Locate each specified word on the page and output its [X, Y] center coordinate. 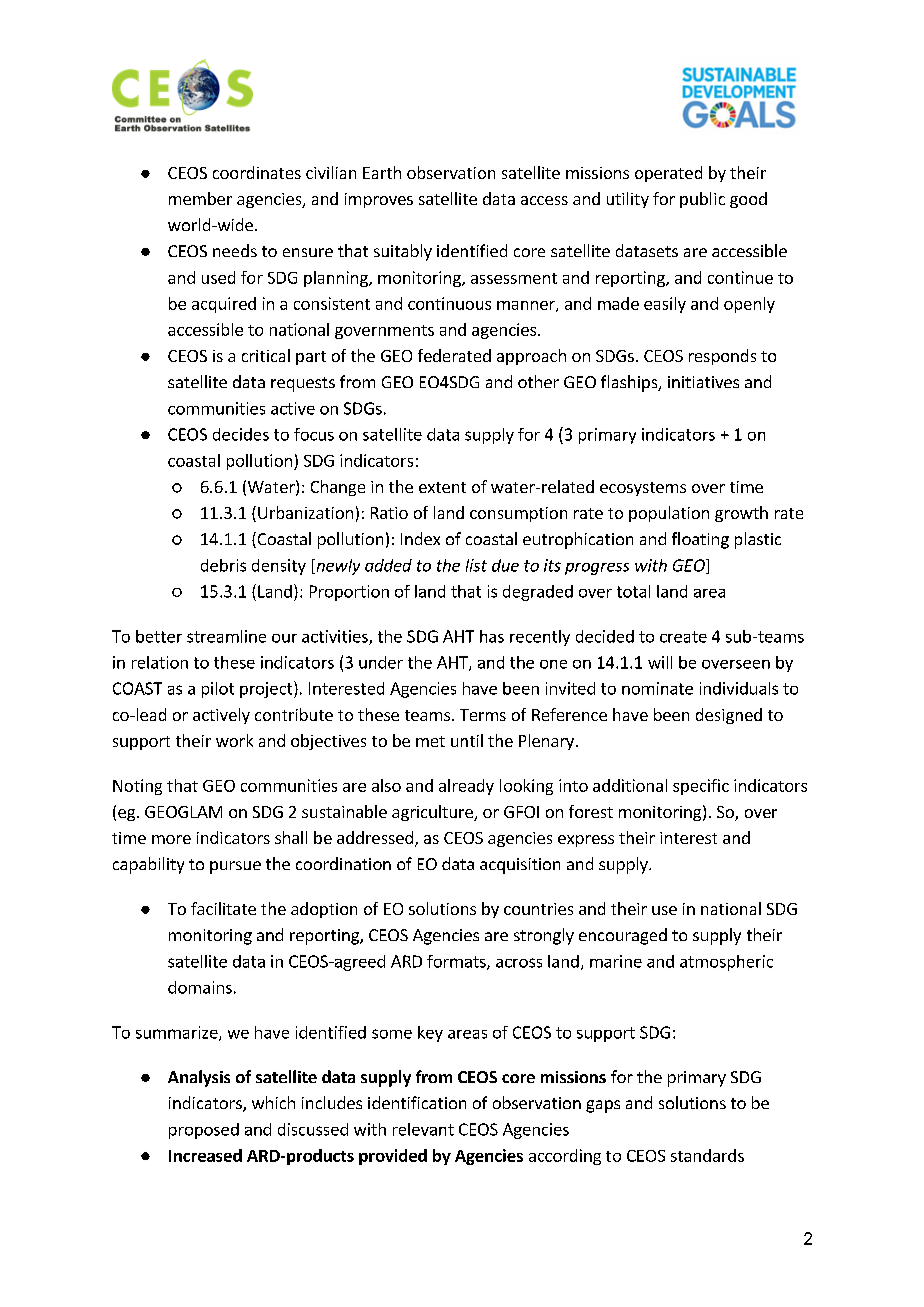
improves [379, 200]
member [200, 198]
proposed [204, 1131]
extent [442, 487]
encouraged [623, 936]
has [492, 636]
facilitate [223, 908]
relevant [423, 1129]
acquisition [520, 866]
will [660, 662]
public [702, 200]
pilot [218, 690]
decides [241, 434]
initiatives [703, 382]
